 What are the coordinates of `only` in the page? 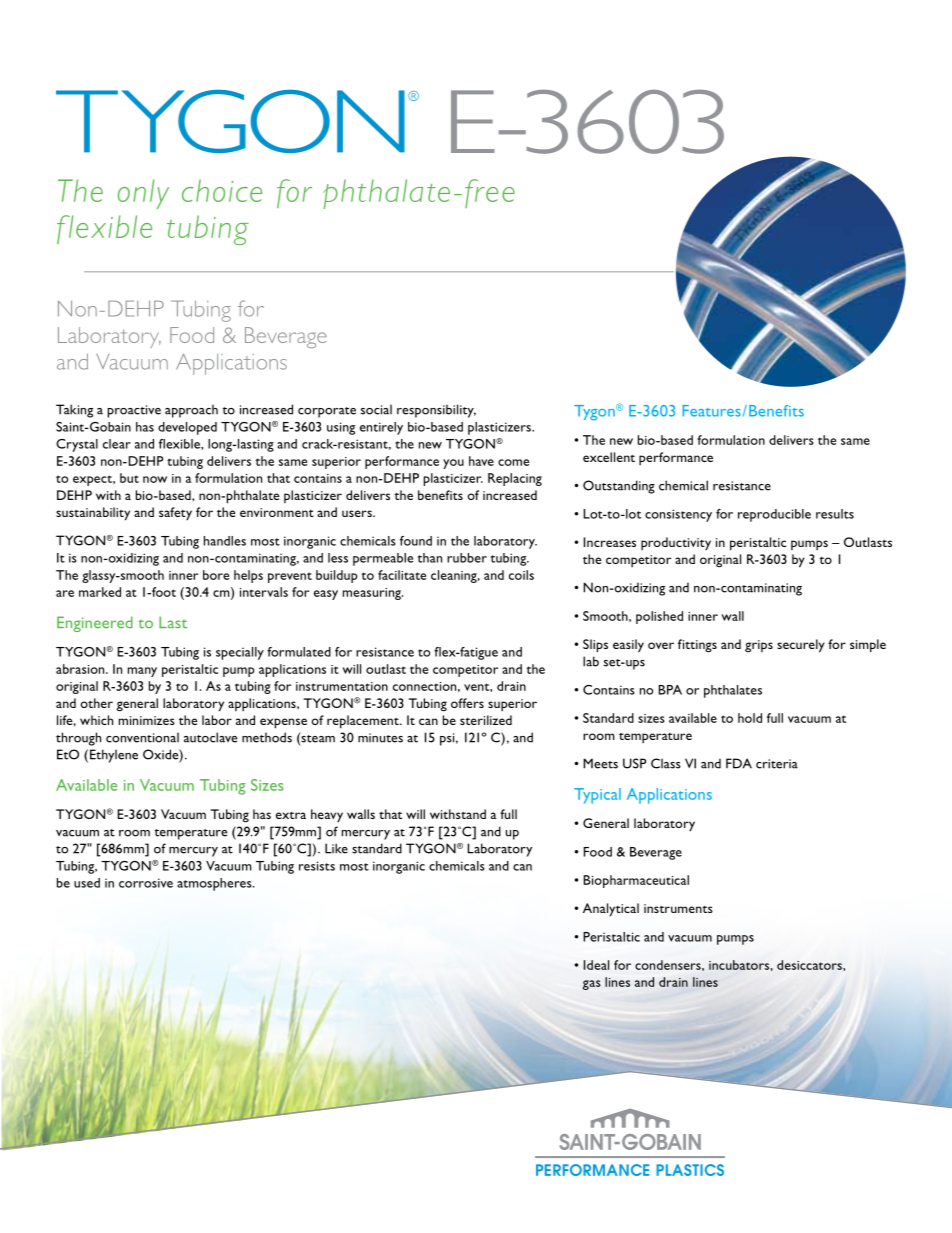 It's located at (143, 194).
